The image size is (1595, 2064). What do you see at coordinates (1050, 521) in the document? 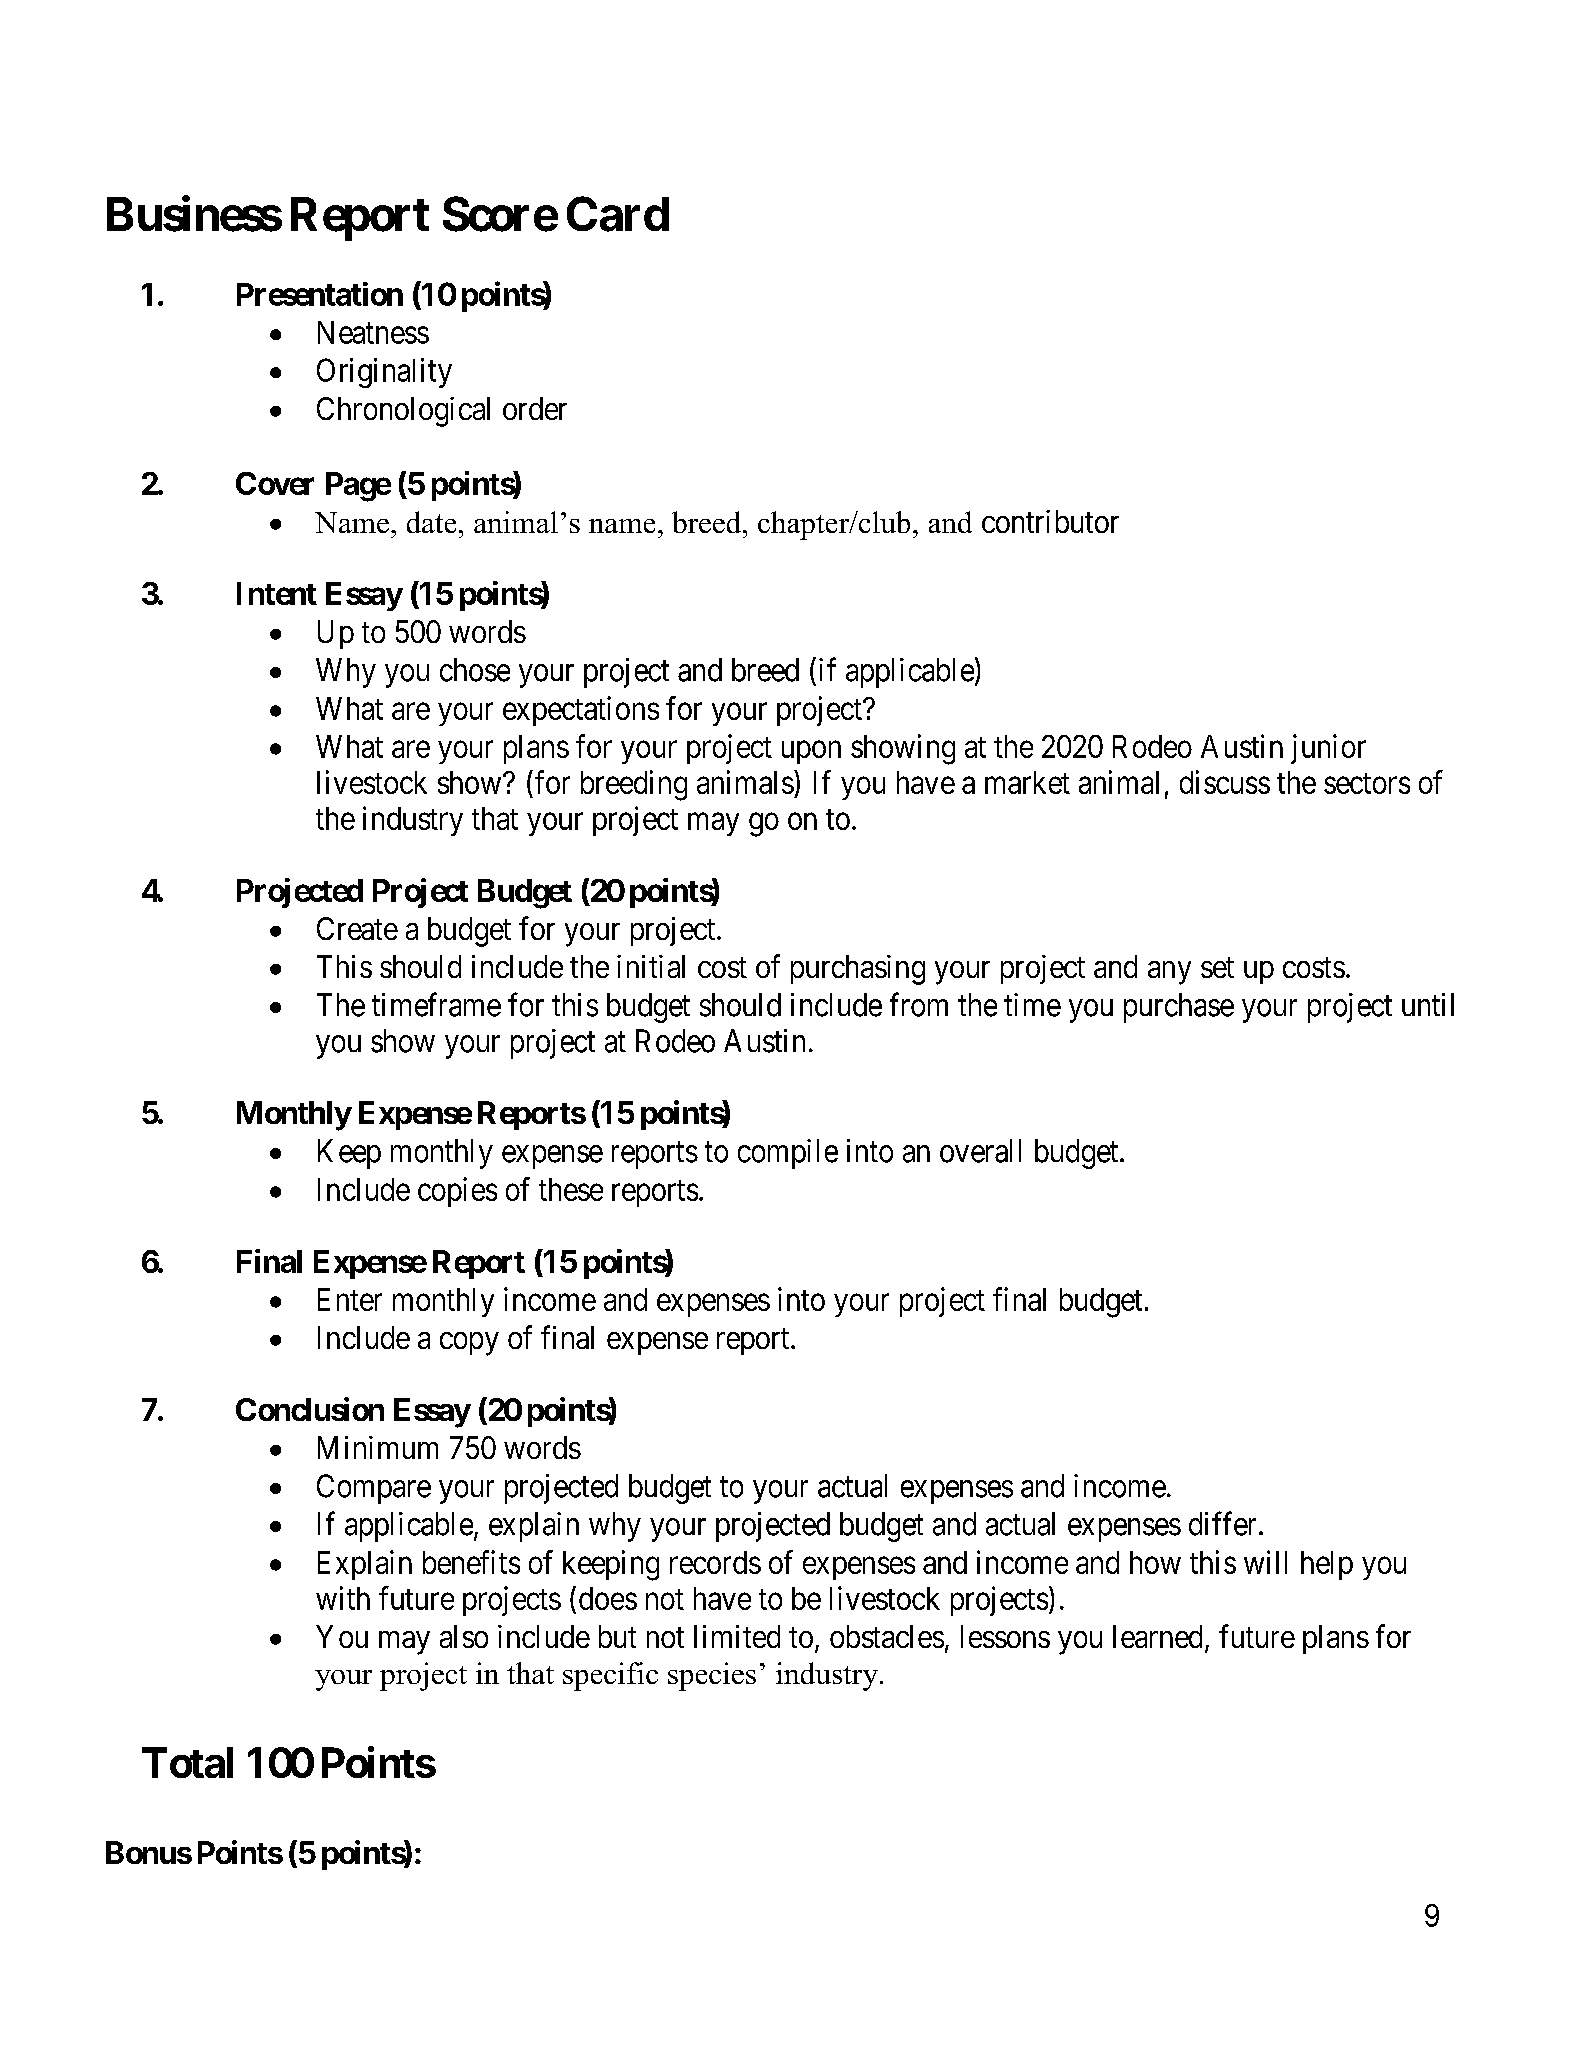
I see `contributor` at bounding box center [1050, 521].
